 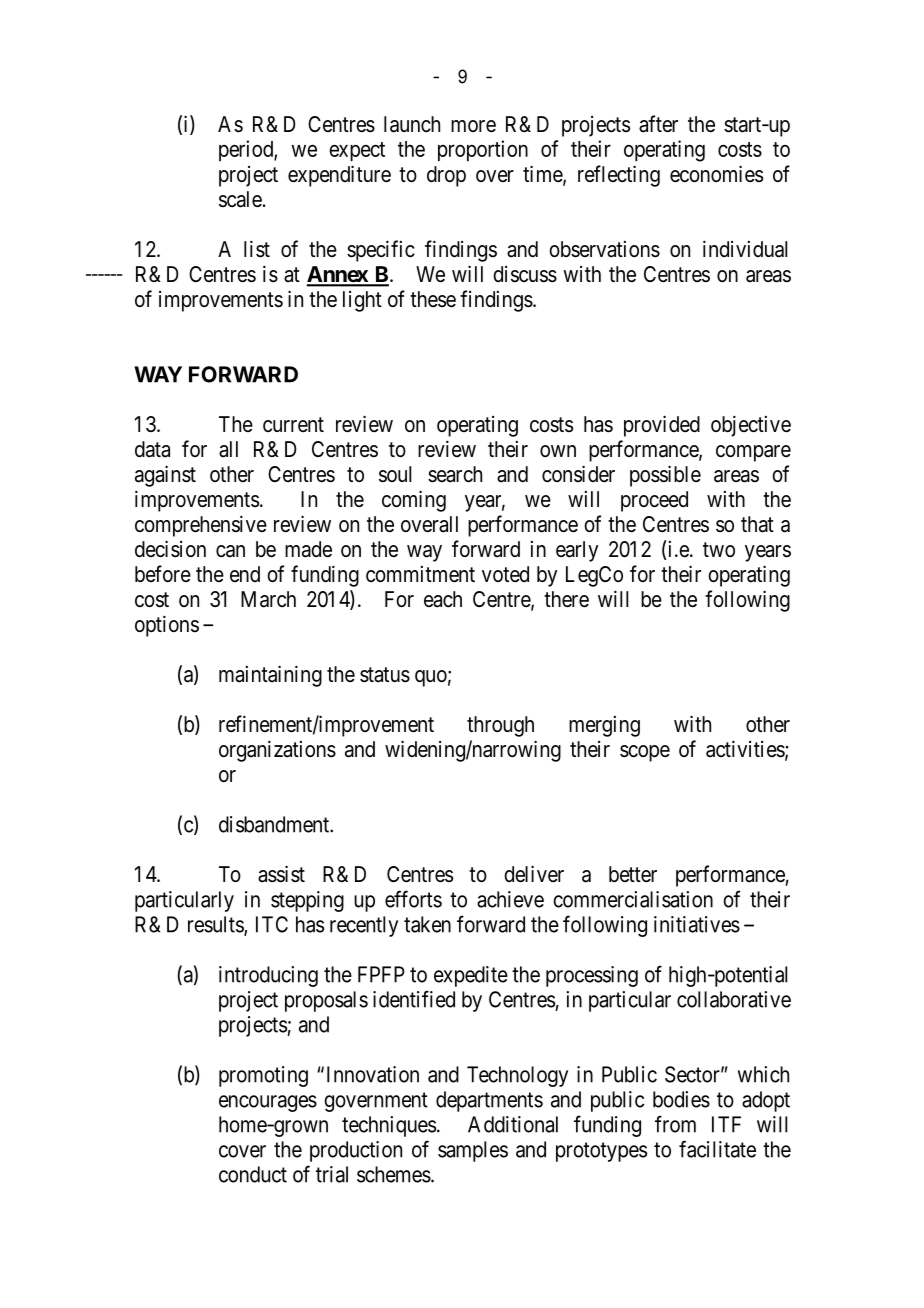 What do you see at coordinates (455, 474) in the screenshot?
I see `search` at bounding box center [455, 474].
